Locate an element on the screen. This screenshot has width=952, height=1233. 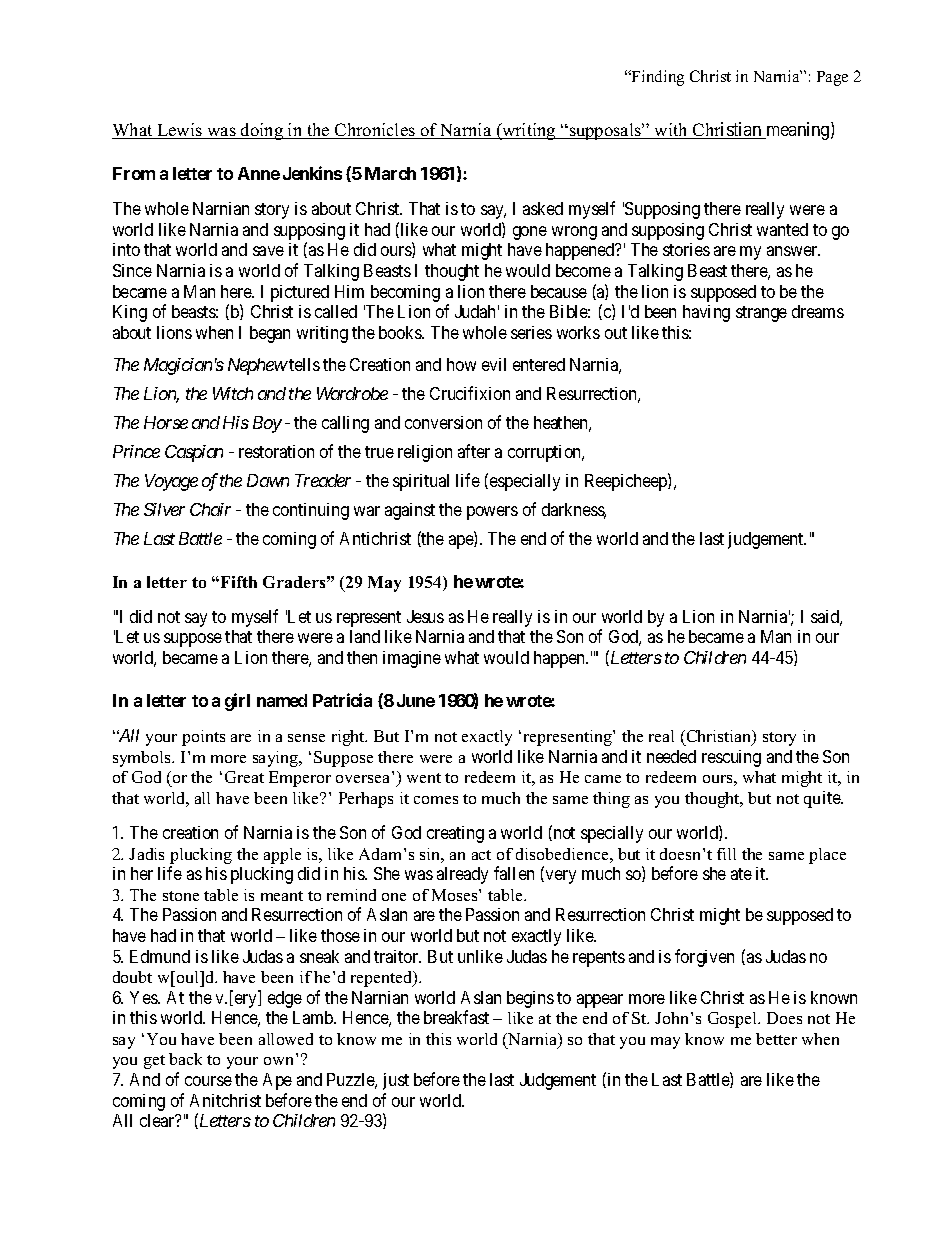
strange is located at coordinates (761, 314).
